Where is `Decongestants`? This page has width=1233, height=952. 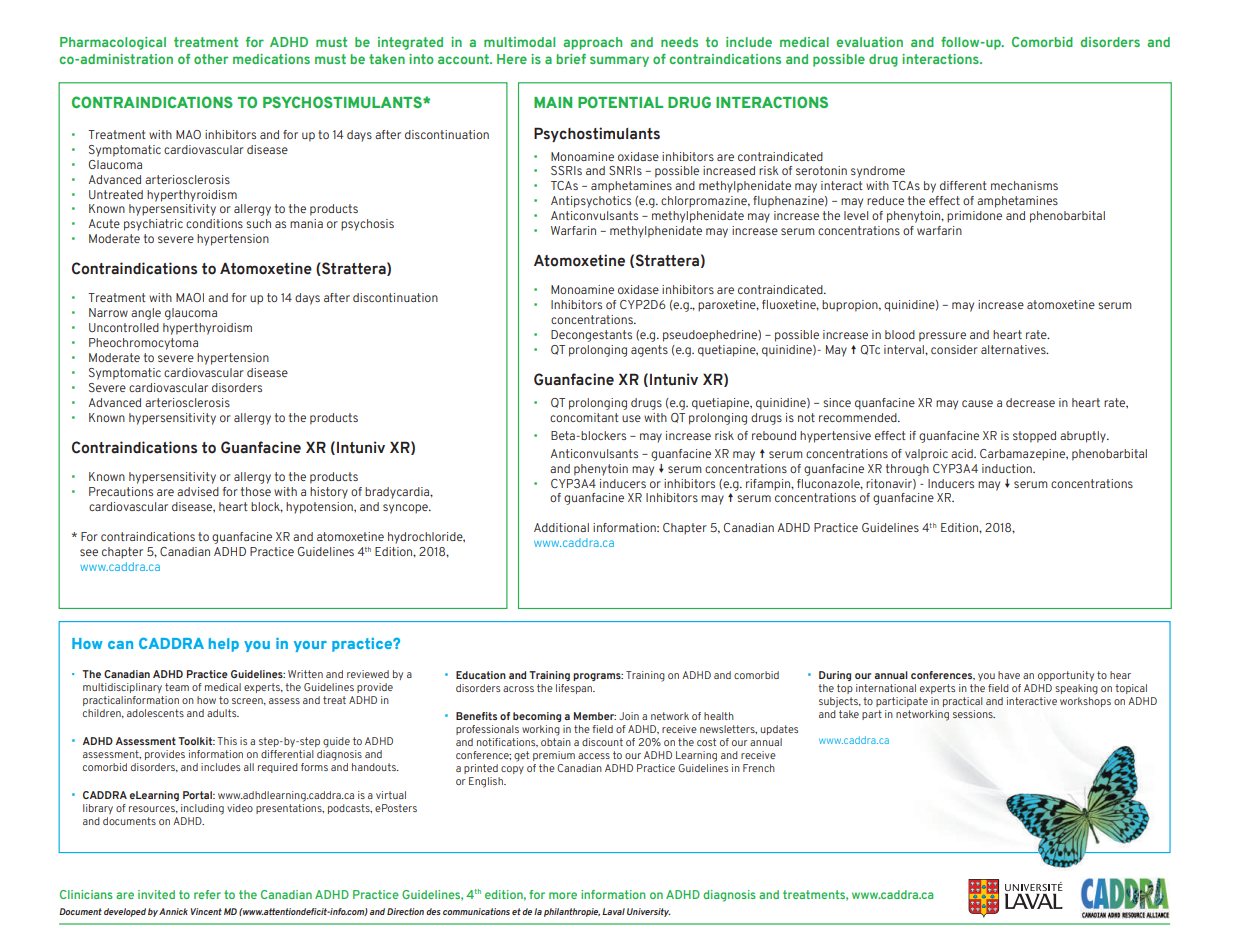 Decongestants is located at coordinates (591, 336).
